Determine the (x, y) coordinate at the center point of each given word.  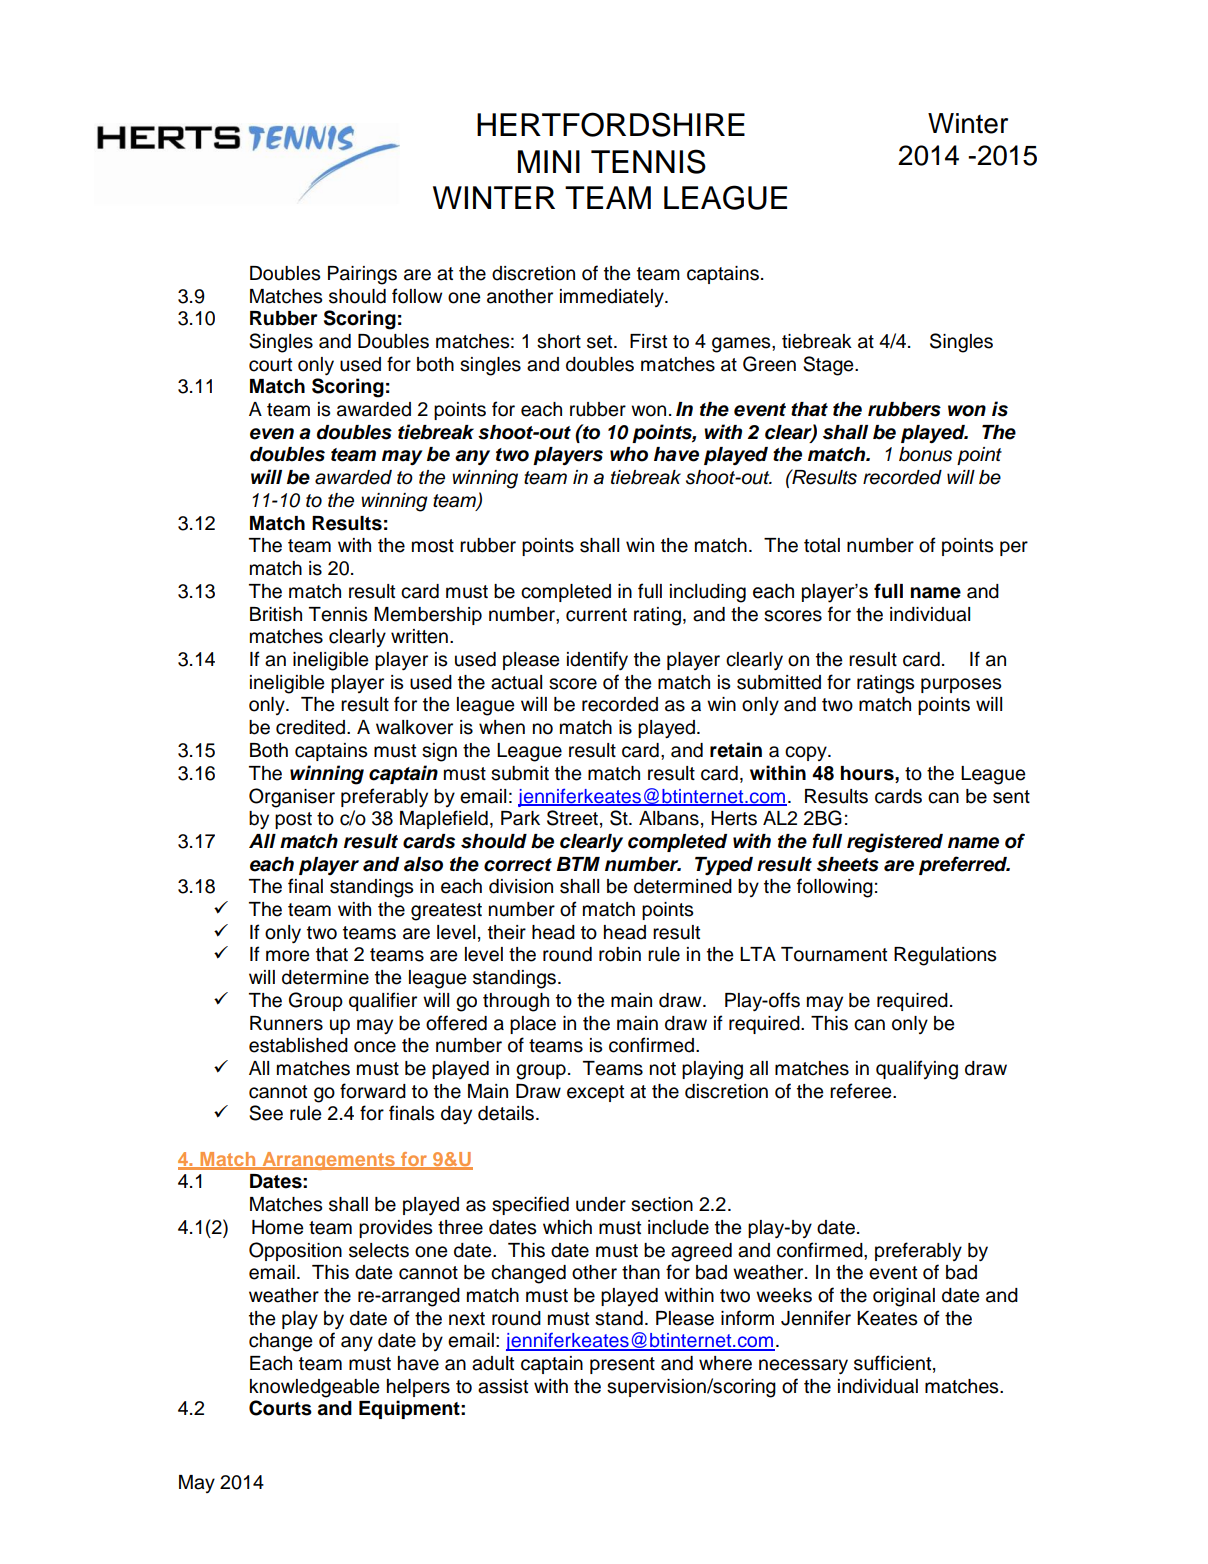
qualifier (383, 1001)
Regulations (945, 956)
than (641, 1272)
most (433, 546)
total (822, 545)
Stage (829, 366)
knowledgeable (314, 1388)
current (596, 615)
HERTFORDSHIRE (611, 124)
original (904, 1297)
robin (620, 954)
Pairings (362, 275)
